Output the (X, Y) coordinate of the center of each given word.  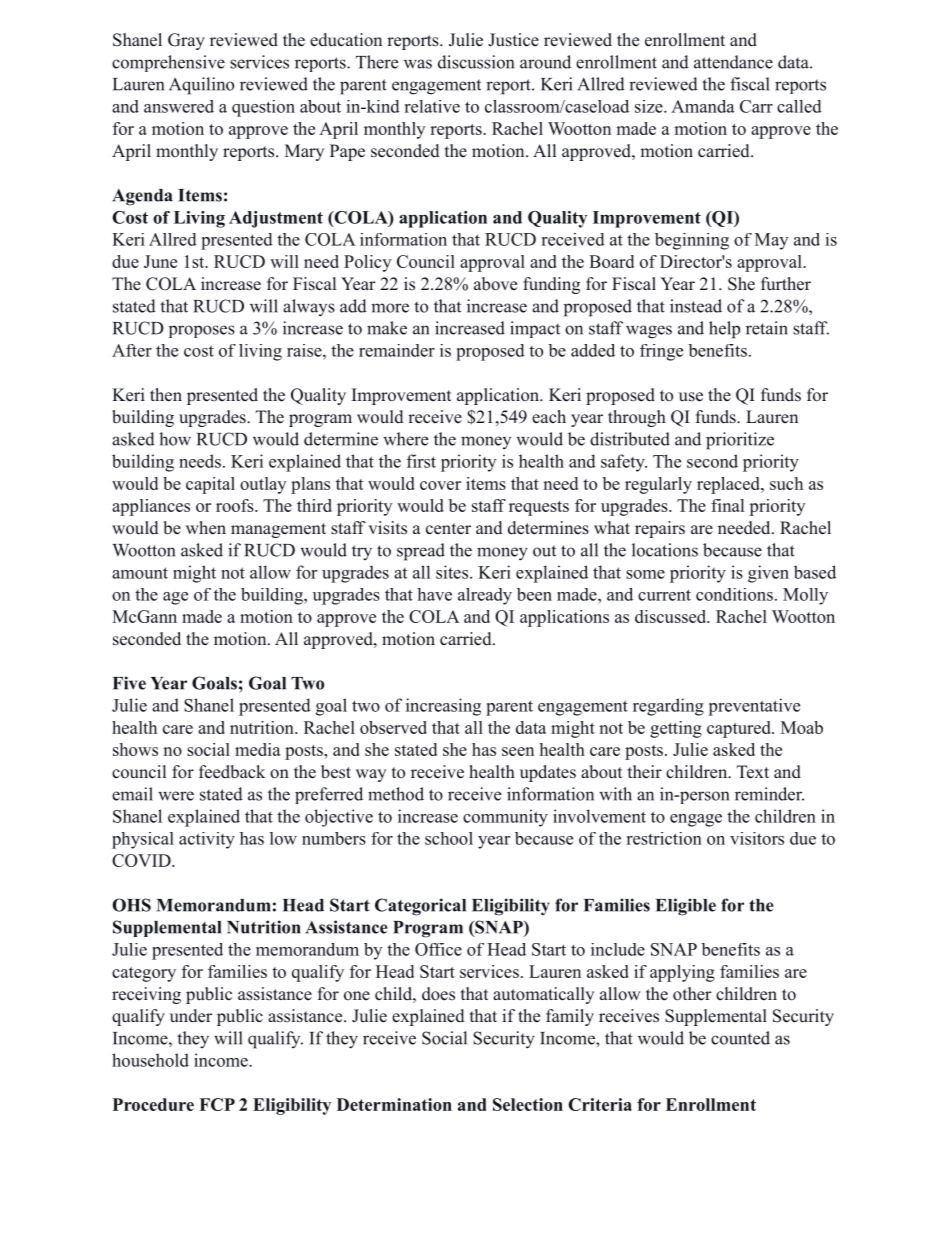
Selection (528, 1104)
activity (207, 840)
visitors (757, 838)
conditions (734, 594)
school (449, 838)
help (724, 330)
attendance (733, 62)
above (495, 284)
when (206, 528)
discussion (476, 62)
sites (452, 572)
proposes (202, 331)
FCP (217, 1104)
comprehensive (168, 63)
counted (740, 1038)
